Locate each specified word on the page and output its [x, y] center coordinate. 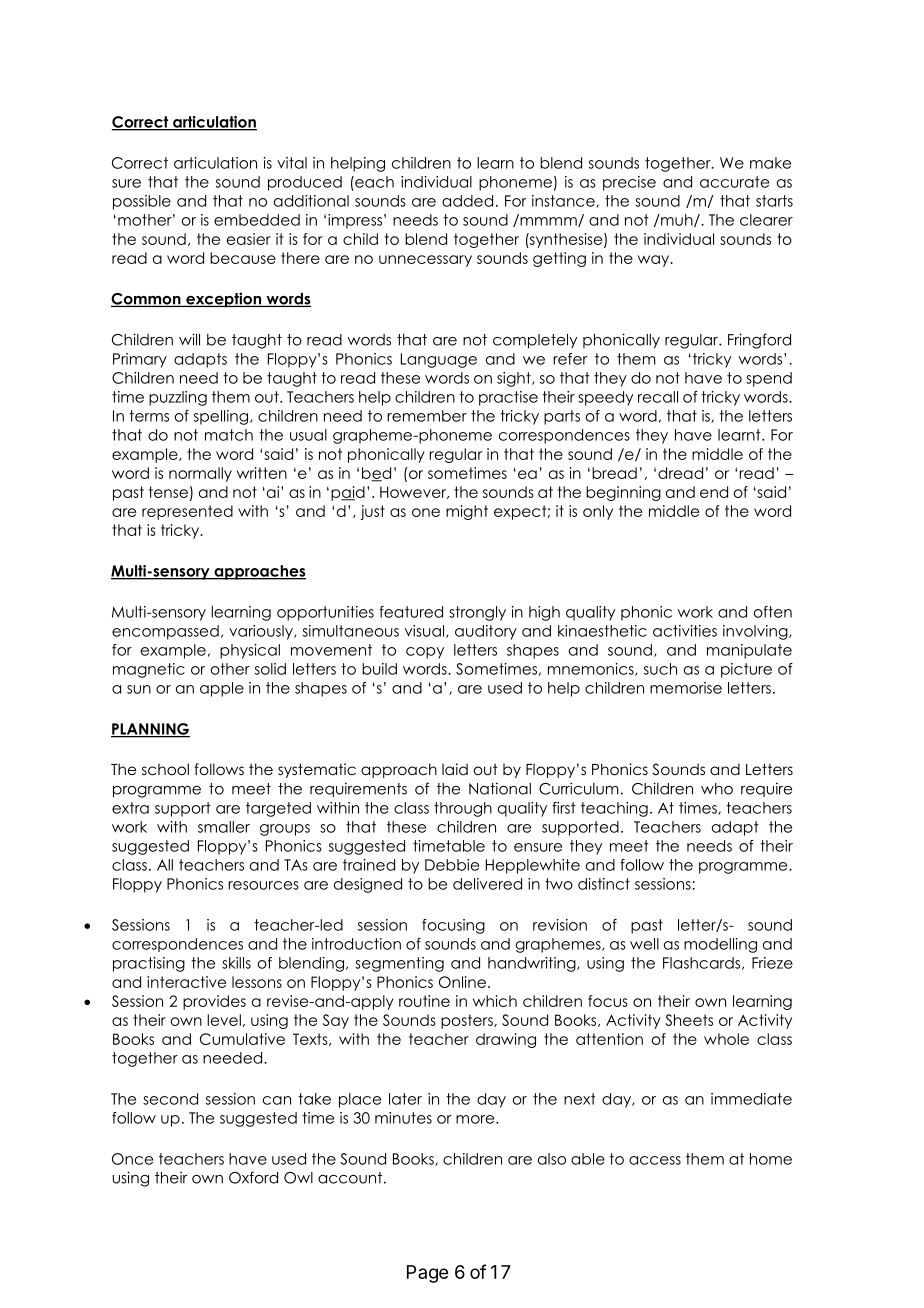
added [467, 201]
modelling [720, 945]
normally [200, 474]
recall [658, 397]
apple [222, 689]
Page [427, 1274]
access [655, 1160]
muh [677, 220]
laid [455, 769]
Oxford [253, 1177]
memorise [686, 688]
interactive [186, 982]
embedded [257, 220]
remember [427, 416]
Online [462, 982]
